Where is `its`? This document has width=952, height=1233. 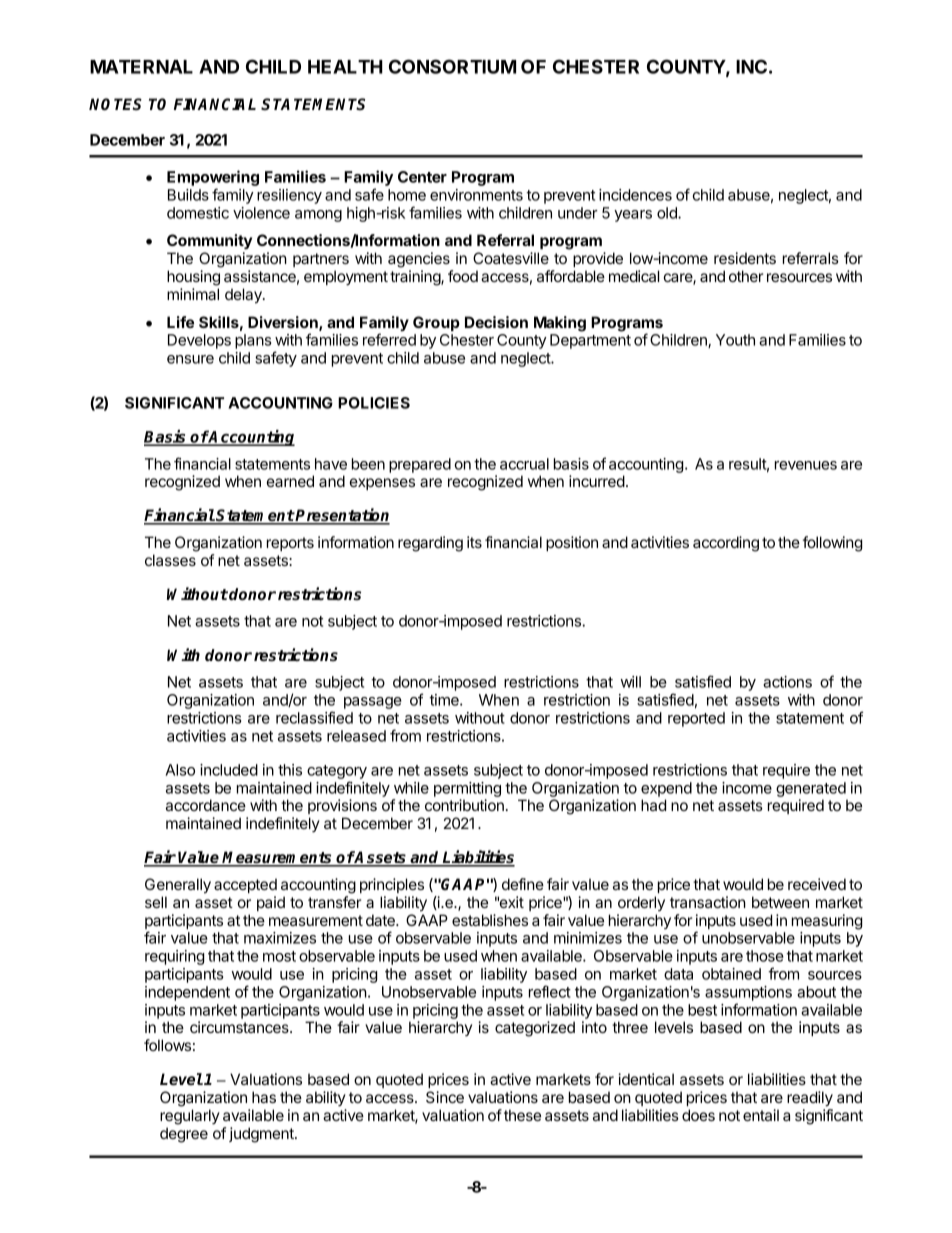 its is located at coordinates (474, 542).
